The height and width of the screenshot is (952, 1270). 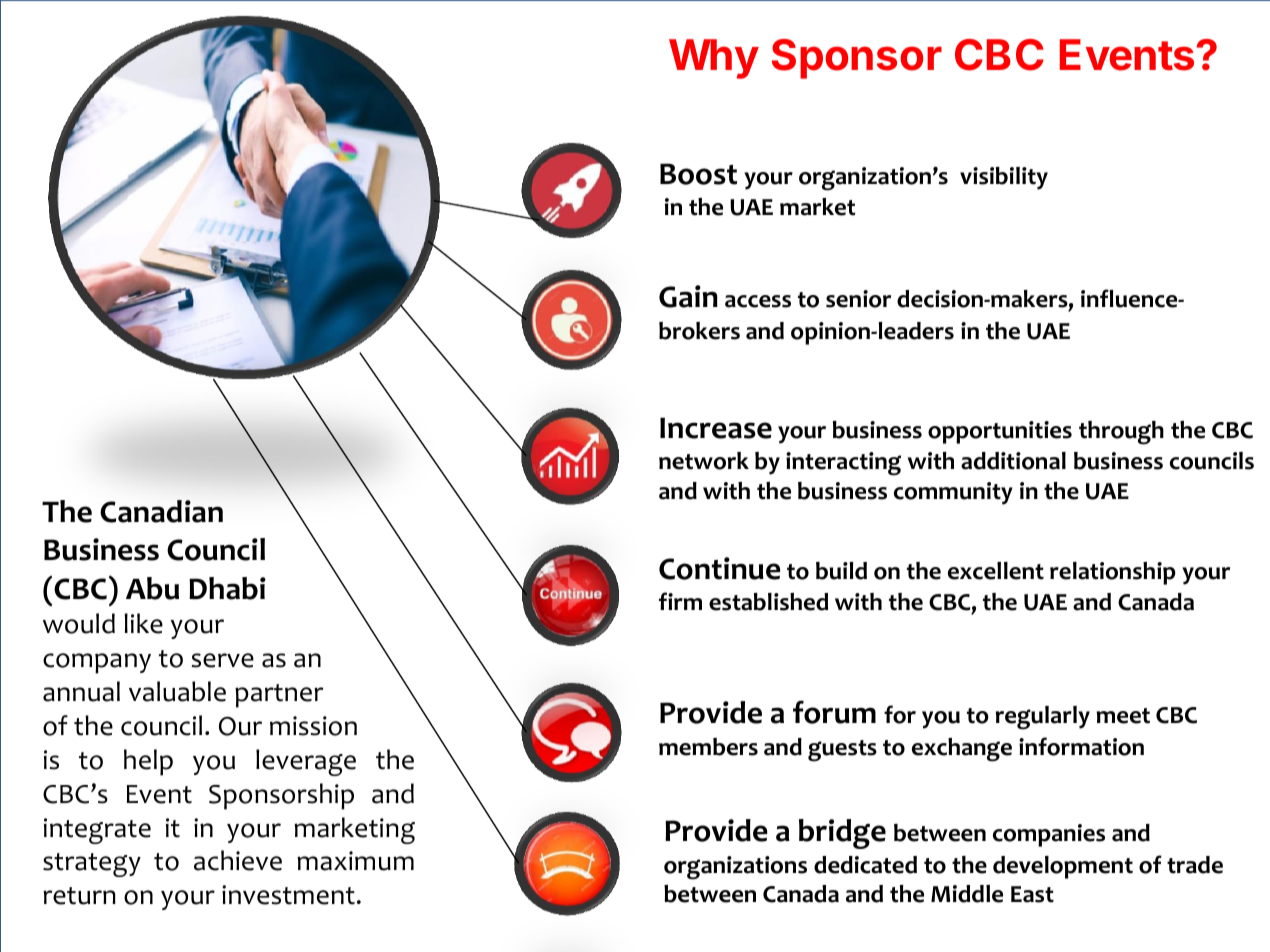 I want to click on access, so click(x=758, y=301).
